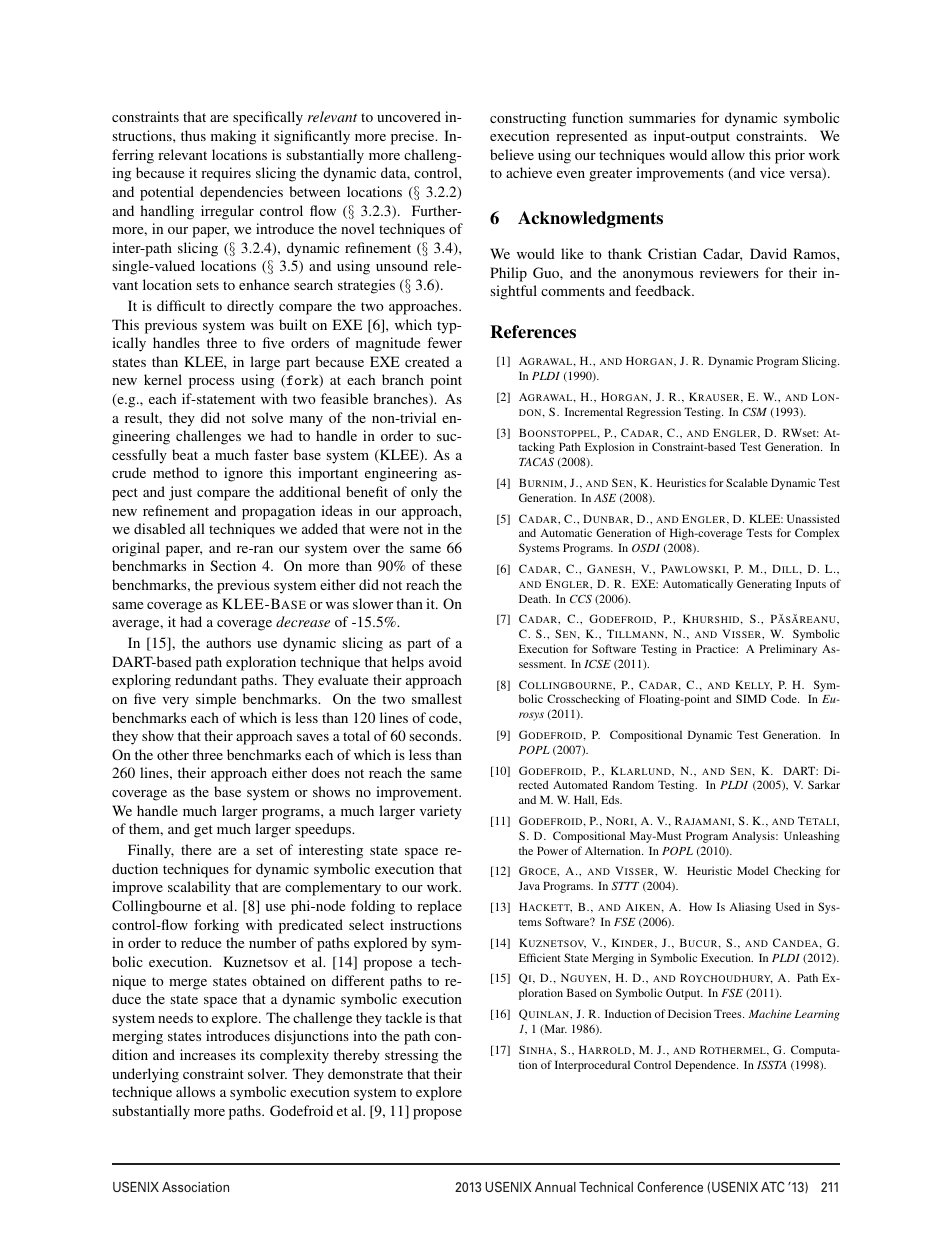 This page has height=1233, width=952. I want to click on believe, so click(512, 154).
